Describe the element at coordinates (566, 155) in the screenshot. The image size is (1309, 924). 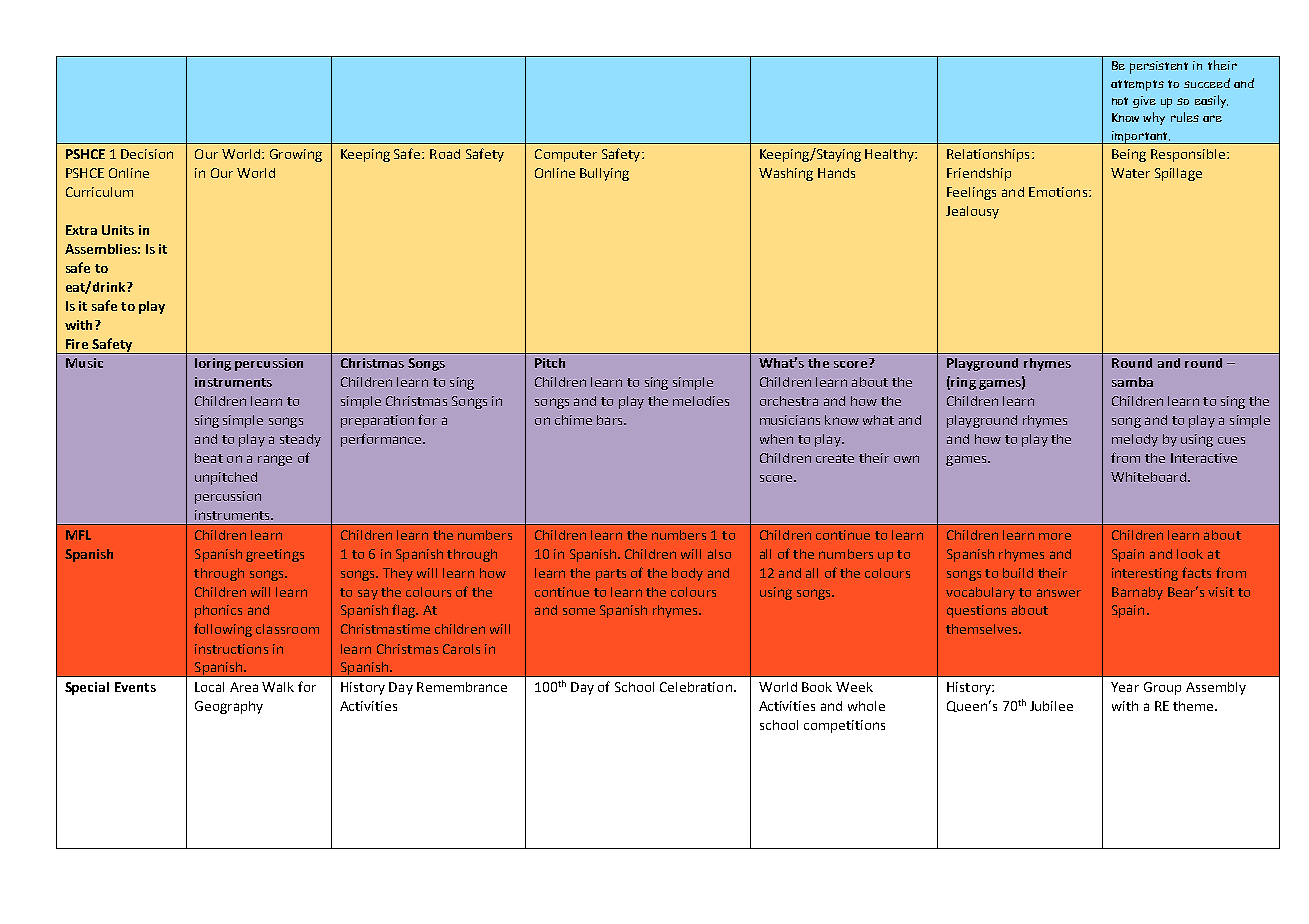
I see `Computer` at that location.
